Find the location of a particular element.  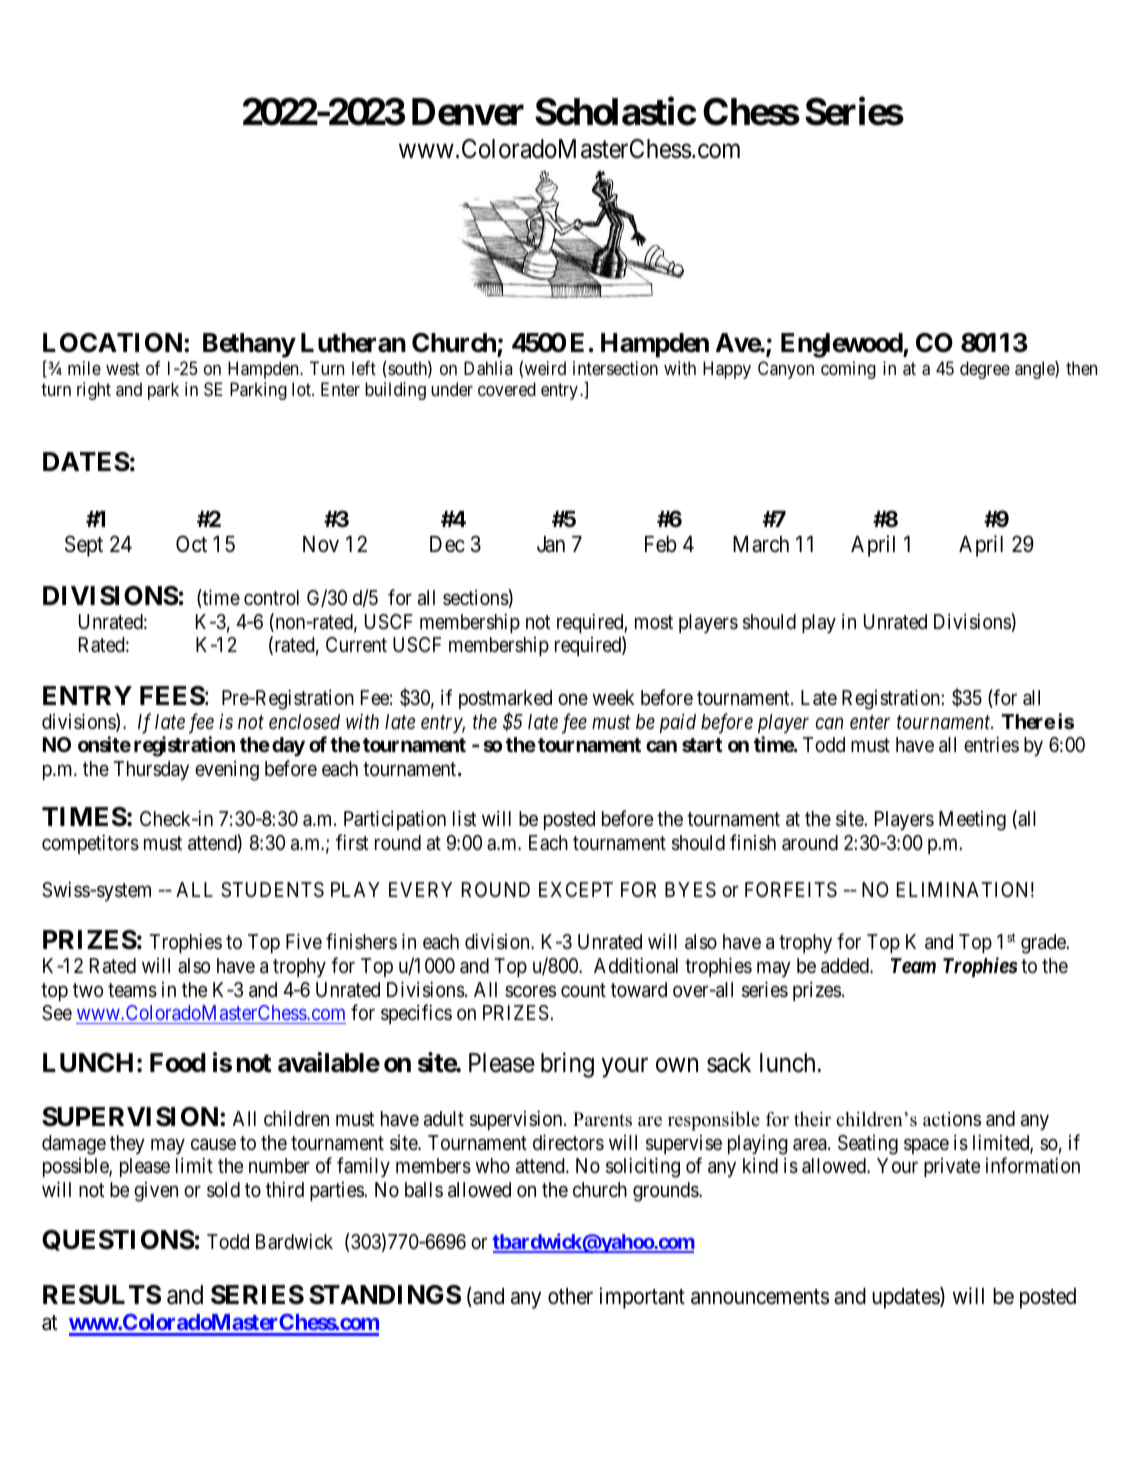

private is located at coordinates (952, 1167).
